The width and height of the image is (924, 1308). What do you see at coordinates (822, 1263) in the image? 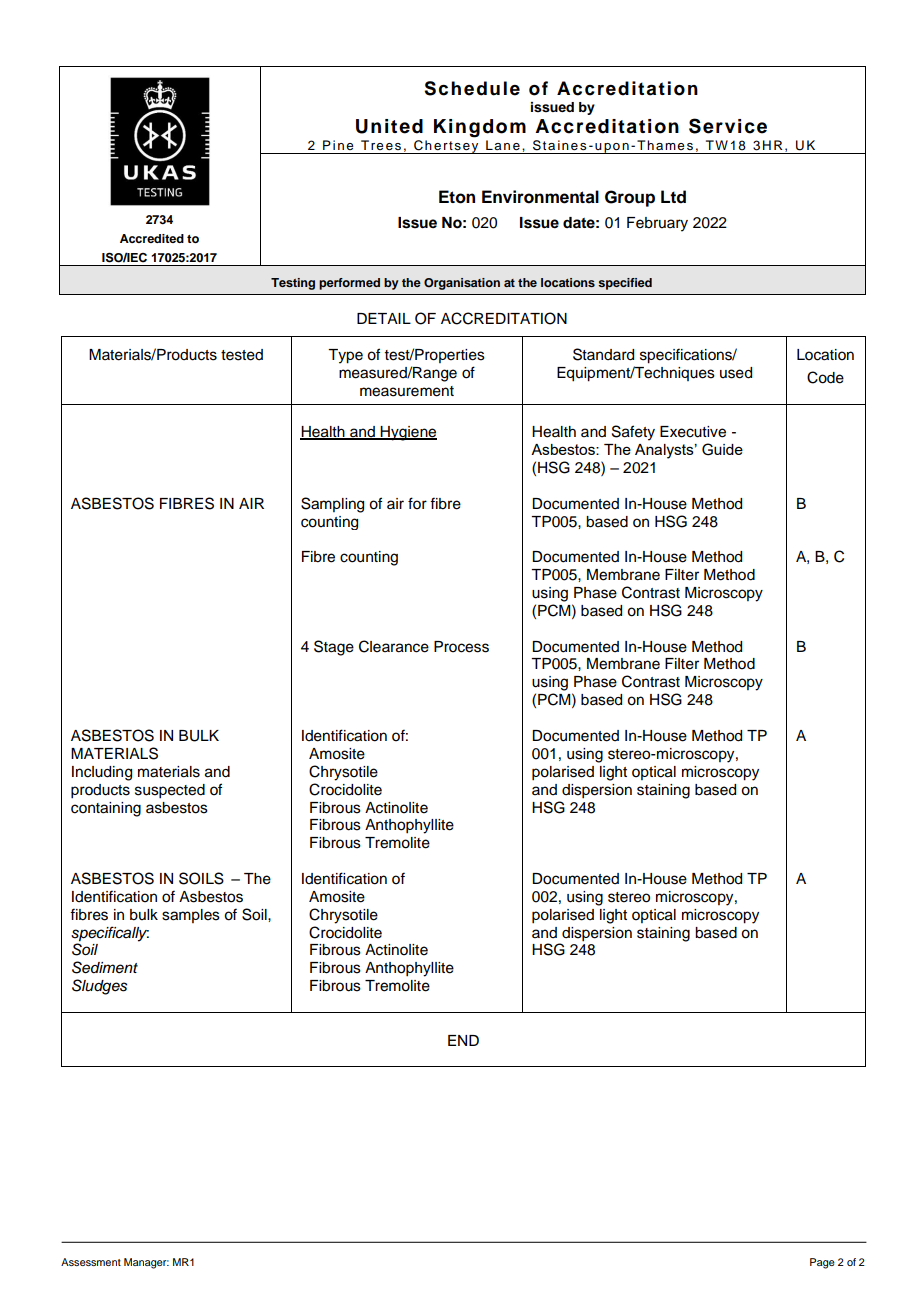
I see `Page` at bounding box center [822, 1263].
